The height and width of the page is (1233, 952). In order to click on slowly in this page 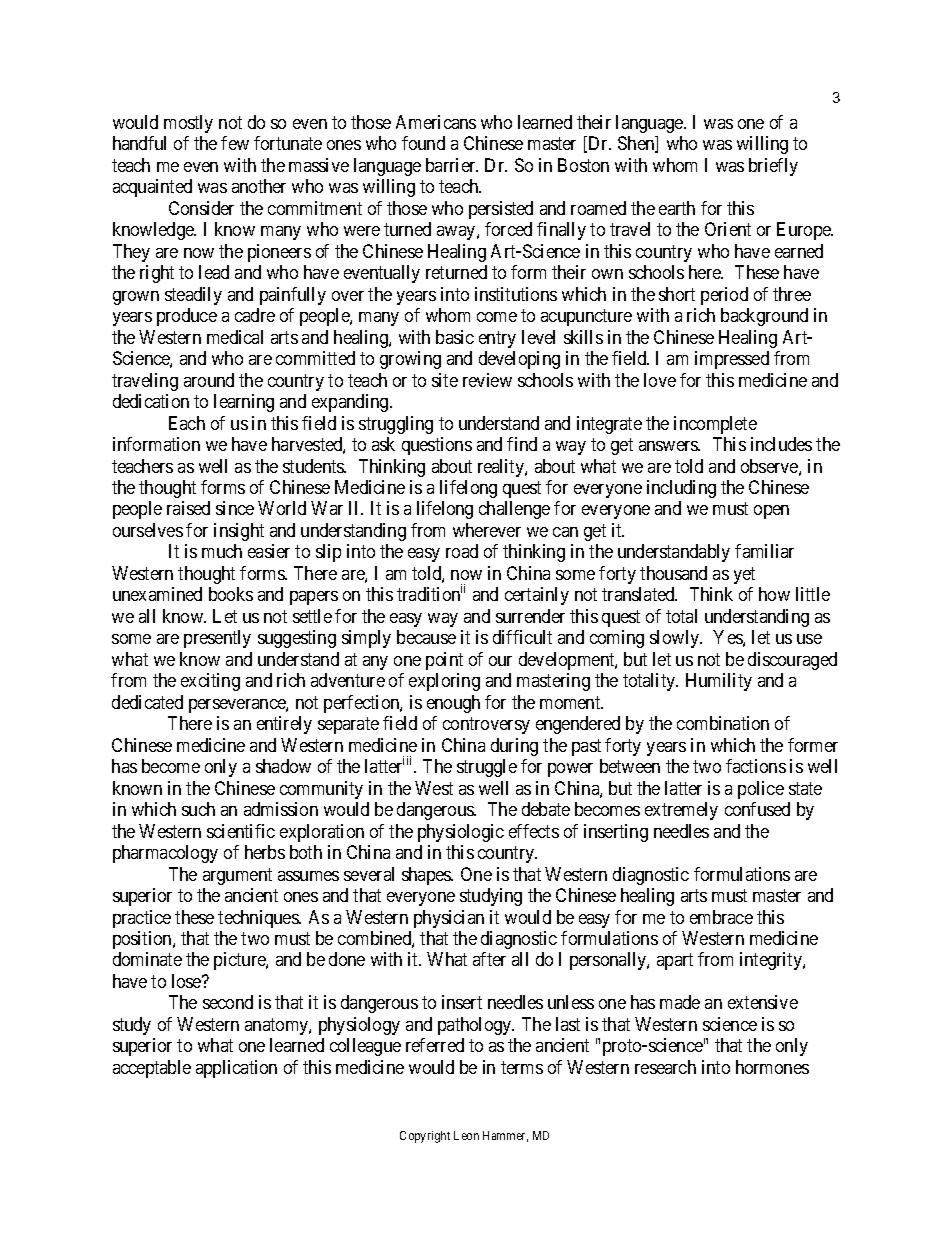, I will do `click(676, 639)`.
